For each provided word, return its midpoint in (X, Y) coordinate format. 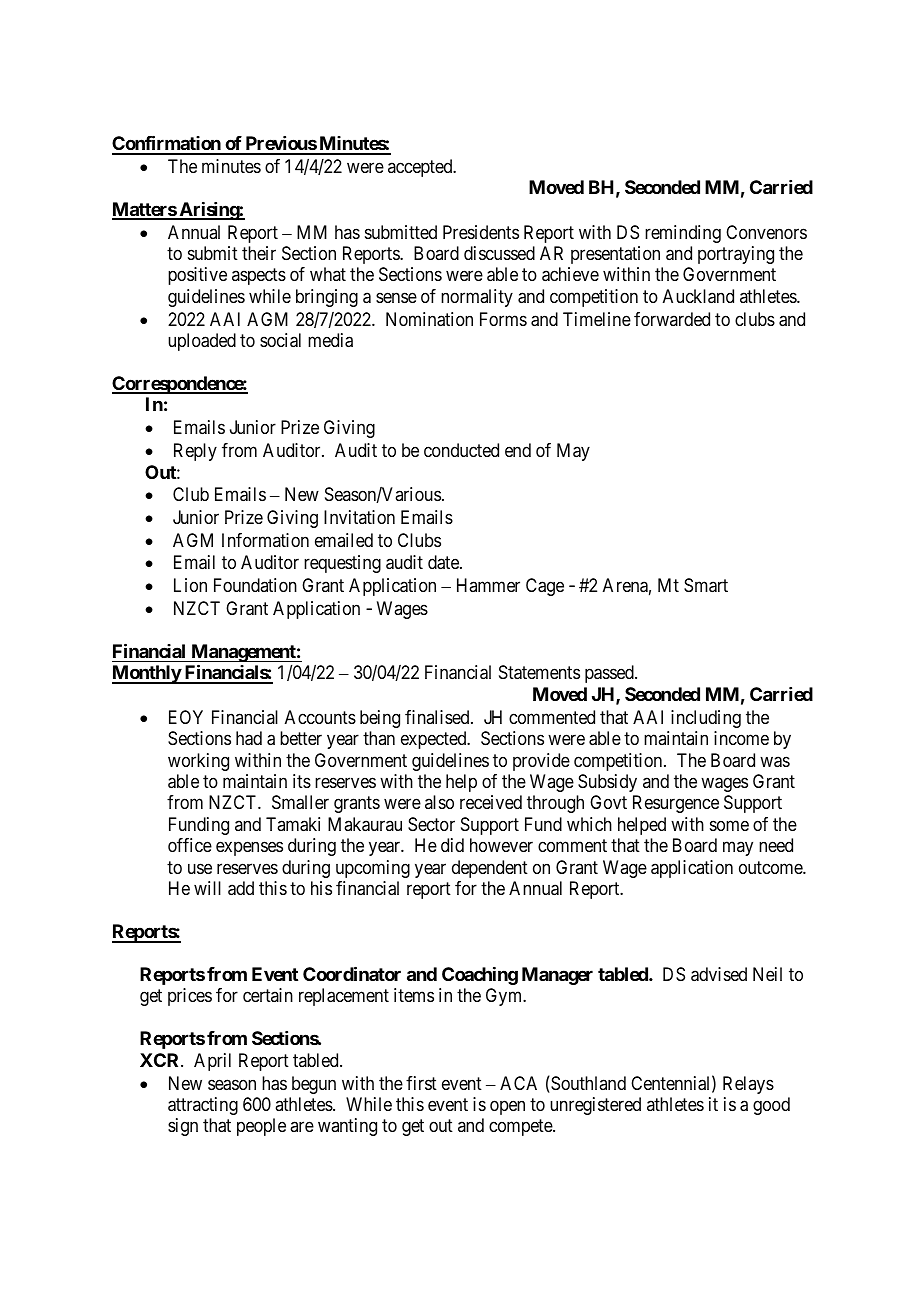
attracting (203, 1106)
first (421, 1083)
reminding (683, 234)
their (259, 253)
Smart (706, 585)
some (729, 825)
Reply (195, 452)
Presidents (481, 232)
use (200, 868)
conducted (461, 450)
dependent (490, 869)
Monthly (147, 674)
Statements (539, 672)
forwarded (672, 319)
